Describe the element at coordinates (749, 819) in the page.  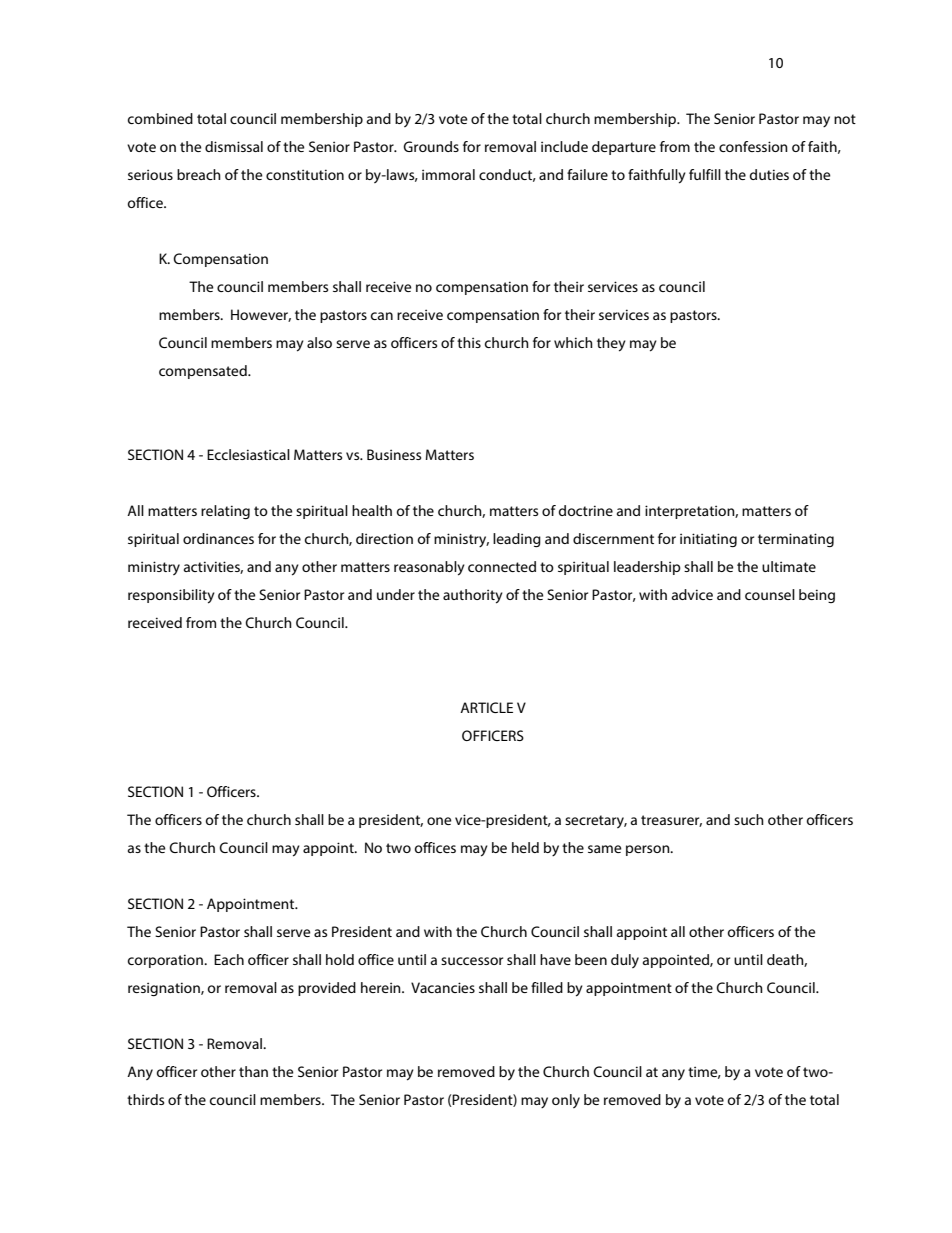
I see `such` at that location.
